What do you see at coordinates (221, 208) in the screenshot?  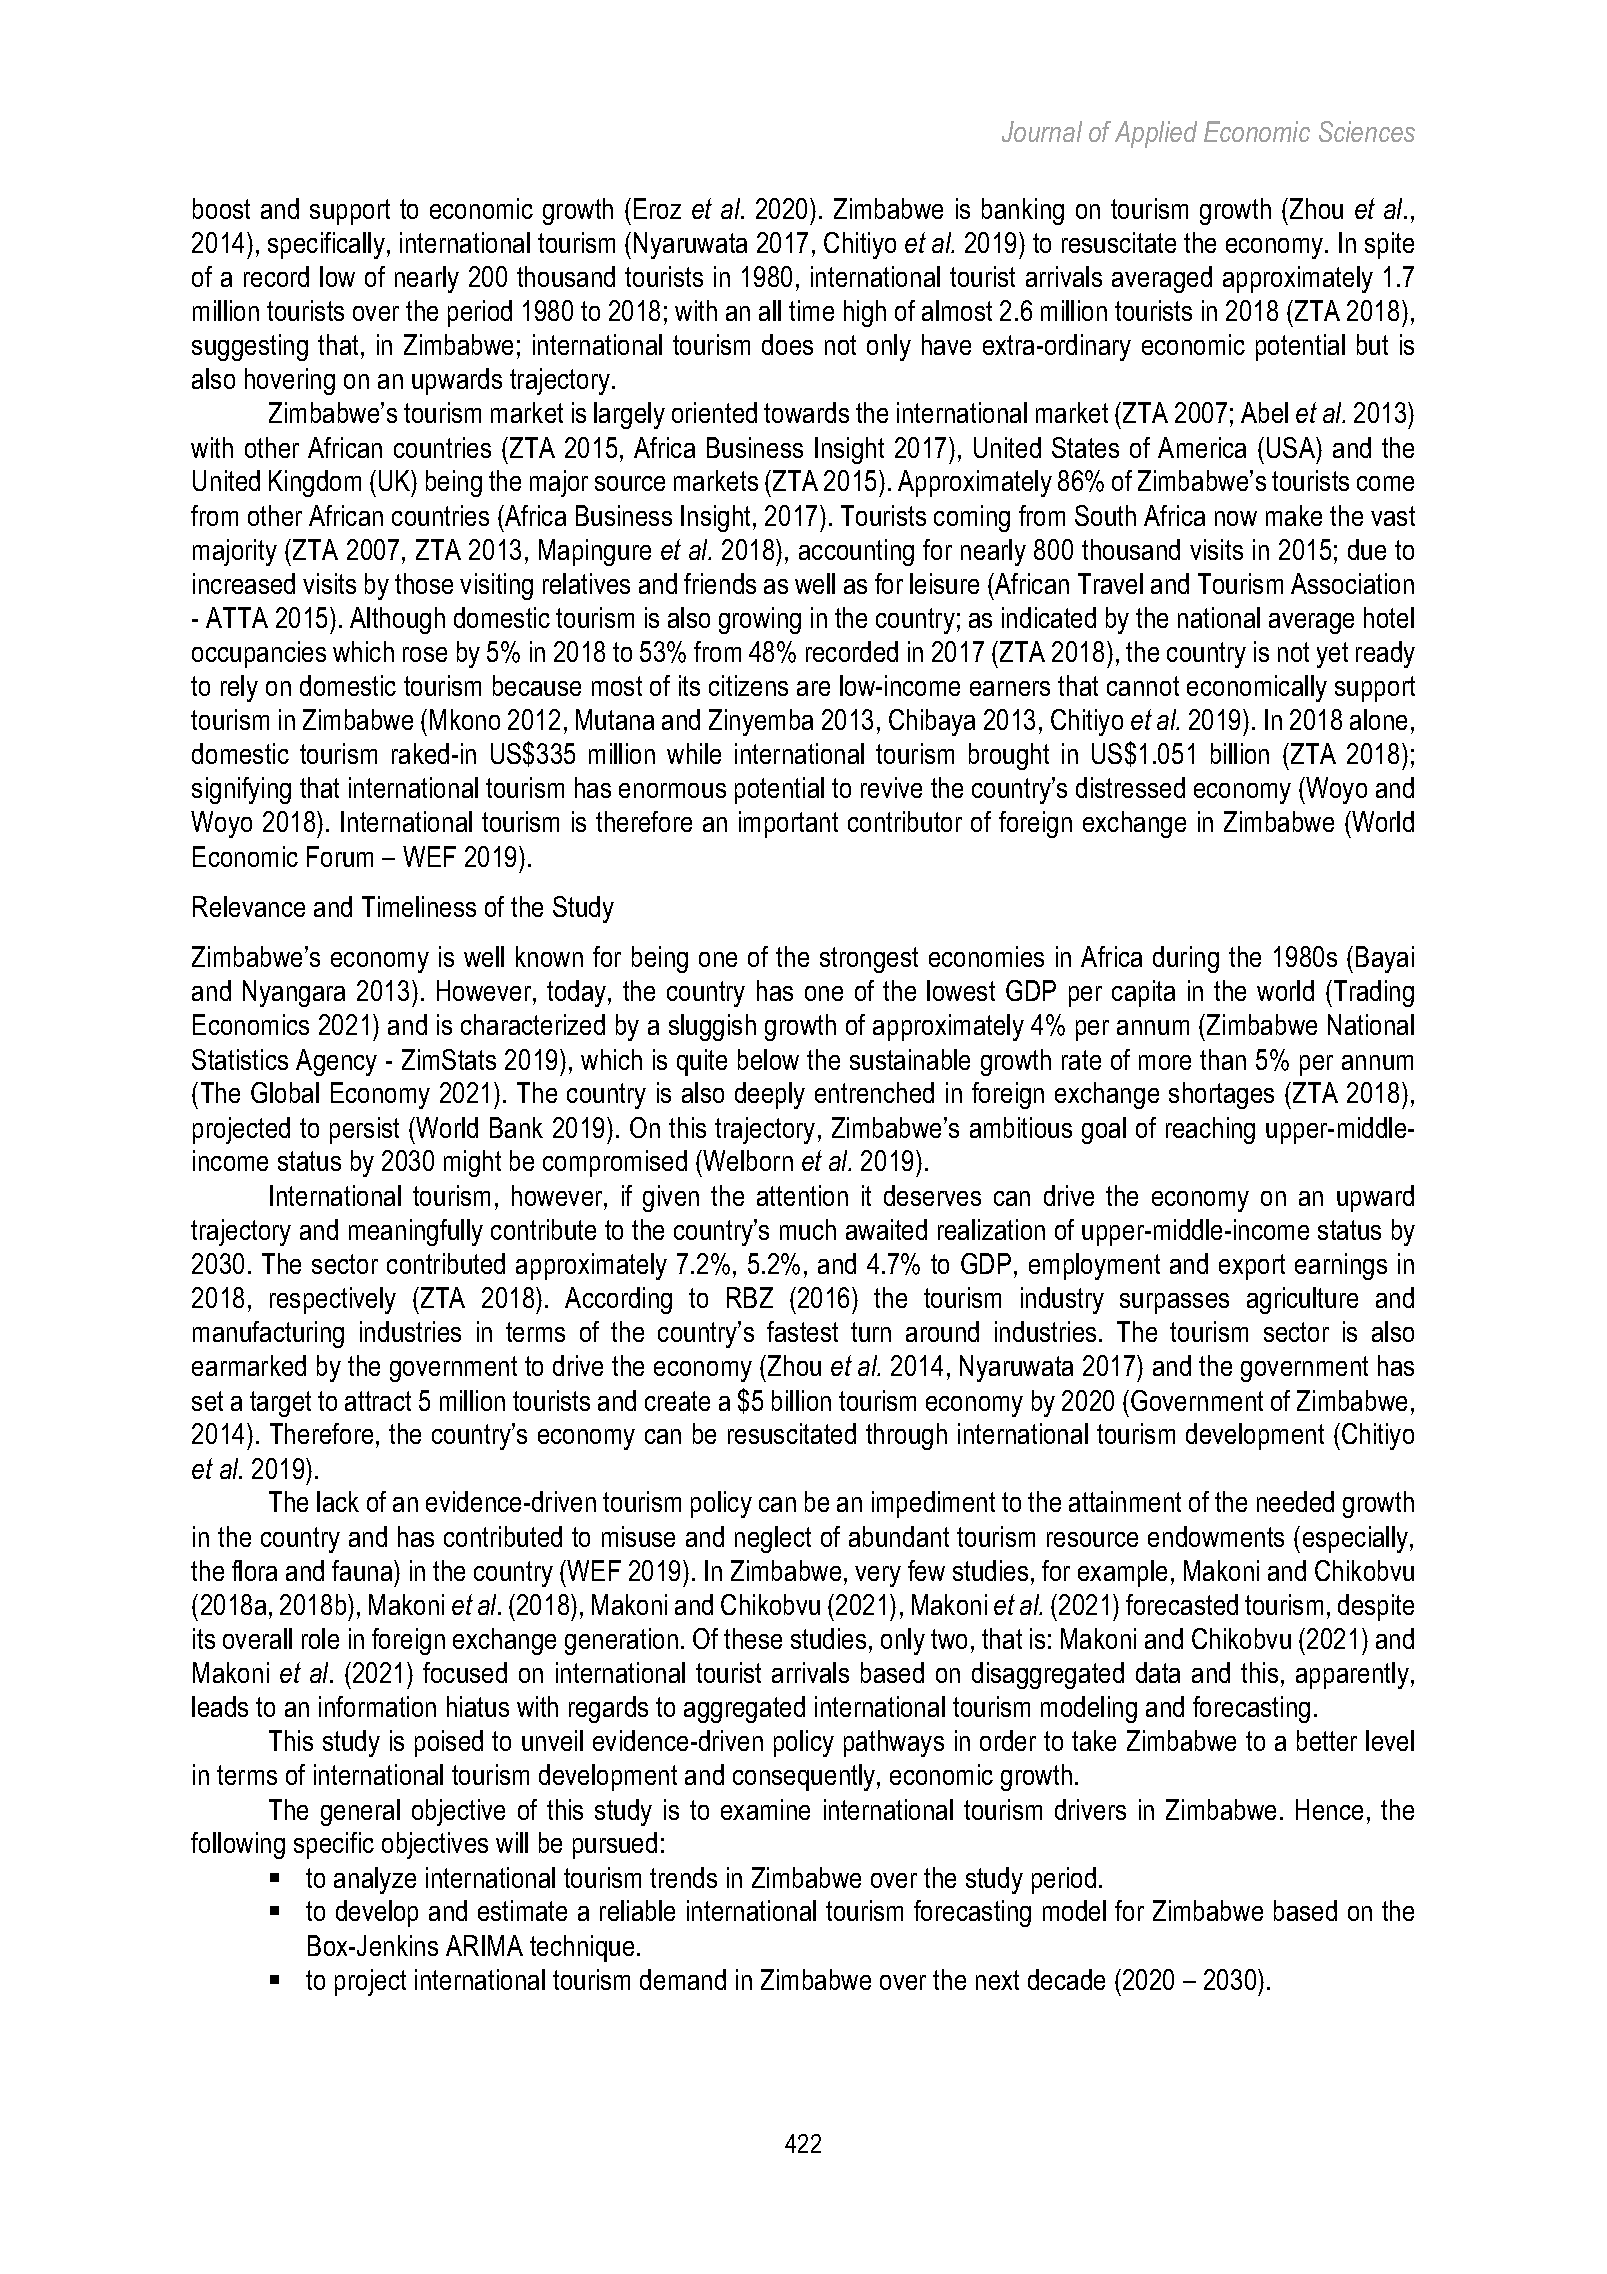 I see `boost` at bounding box center [221, 208].
